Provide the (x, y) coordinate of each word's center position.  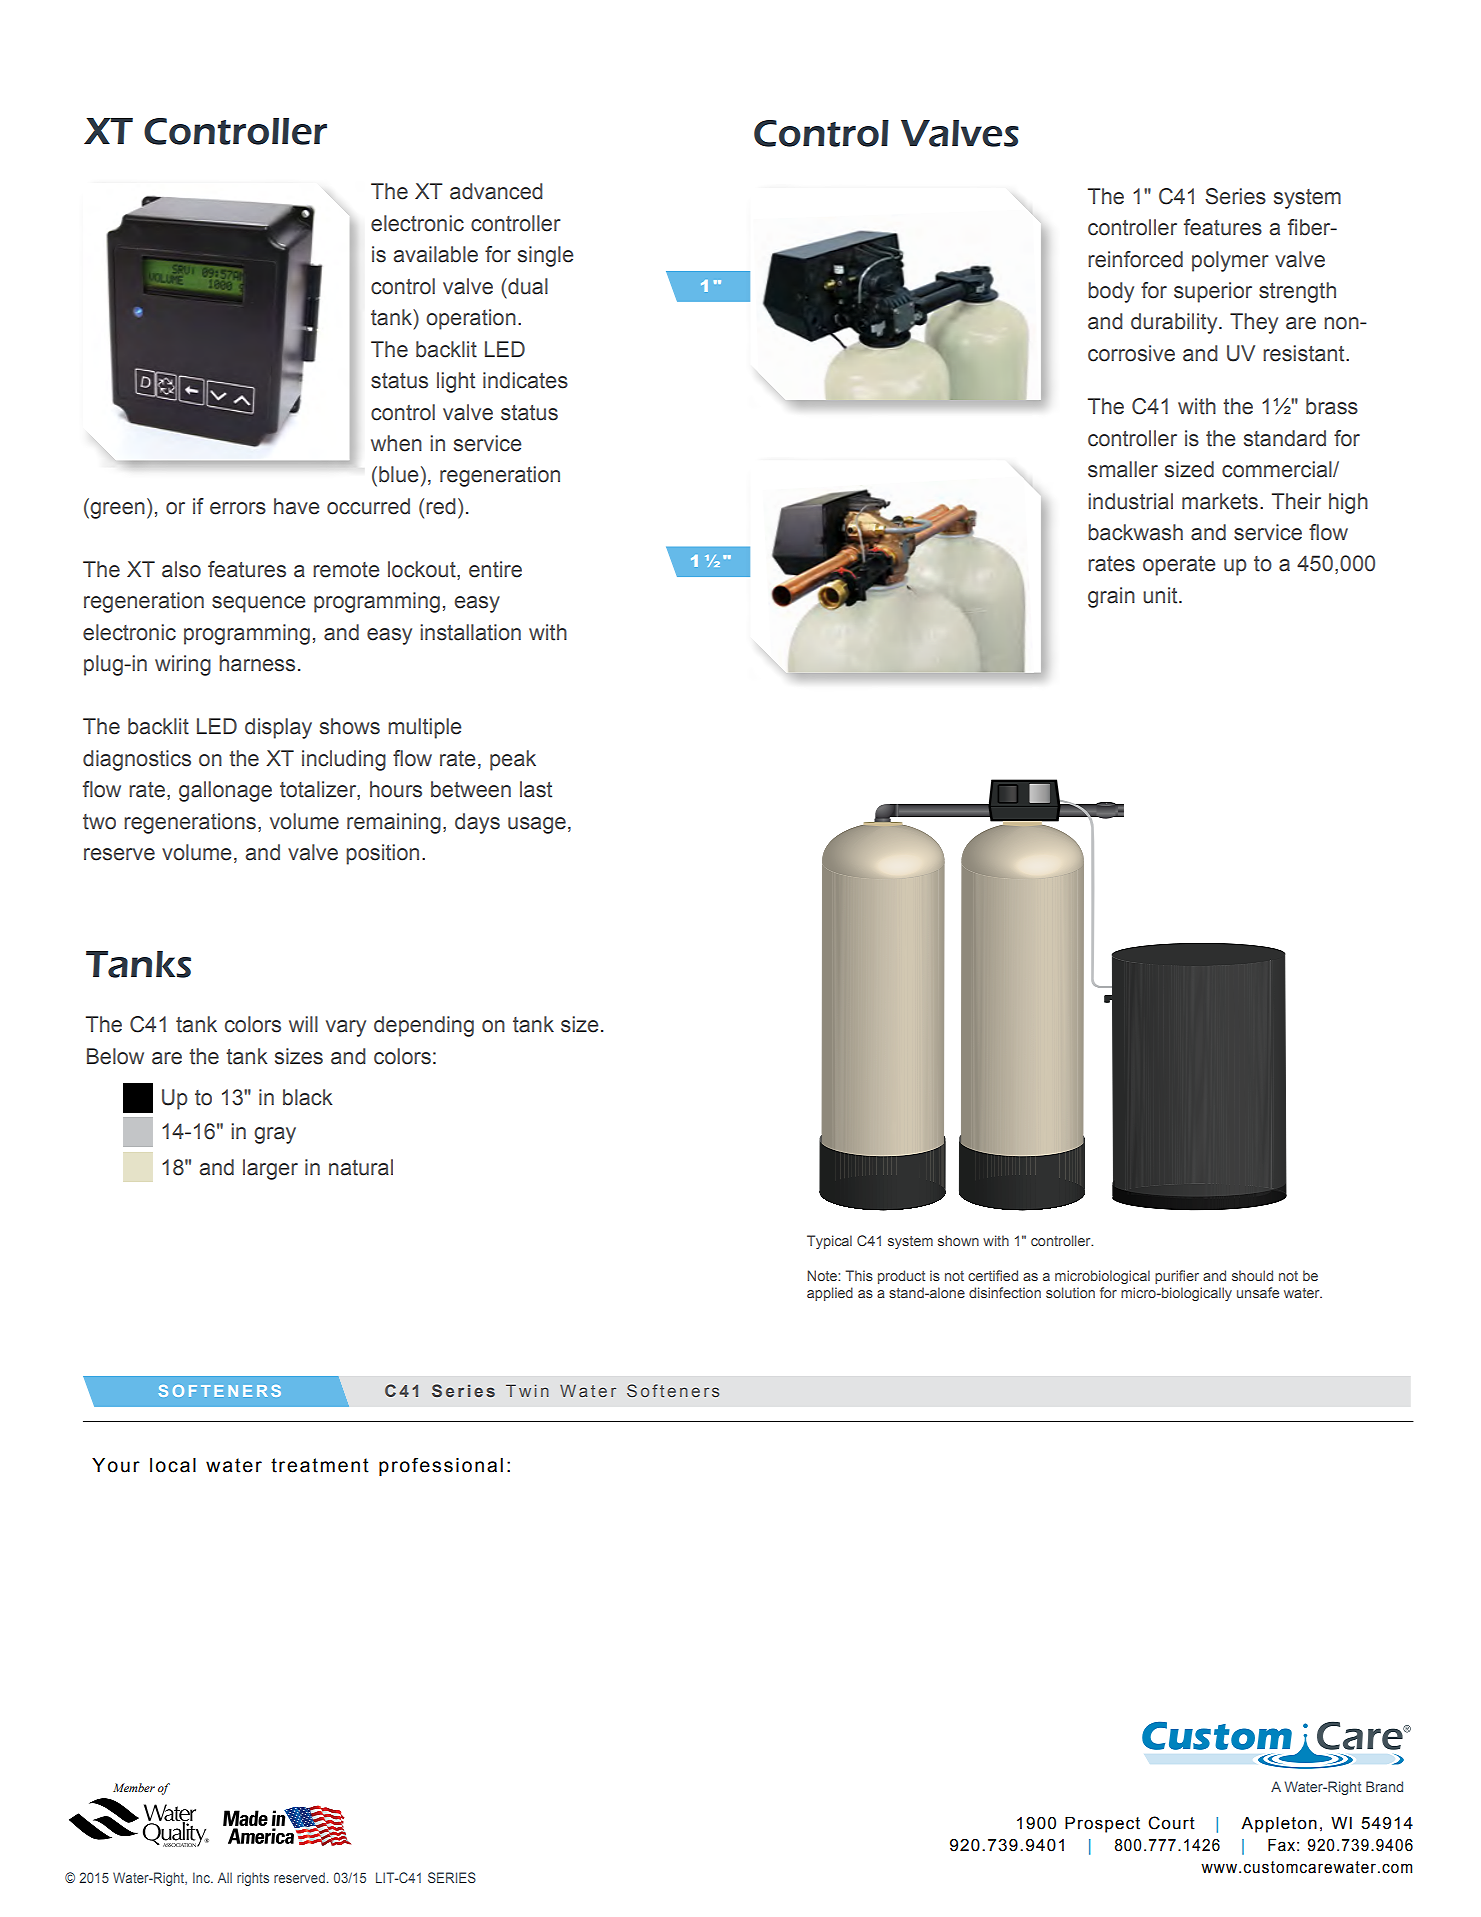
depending (424, 1026)
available (436, 254)
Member (134, 1787)
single (545, 256)
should (1252, 1275)
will (303, 1024)
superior (1213, 292)
